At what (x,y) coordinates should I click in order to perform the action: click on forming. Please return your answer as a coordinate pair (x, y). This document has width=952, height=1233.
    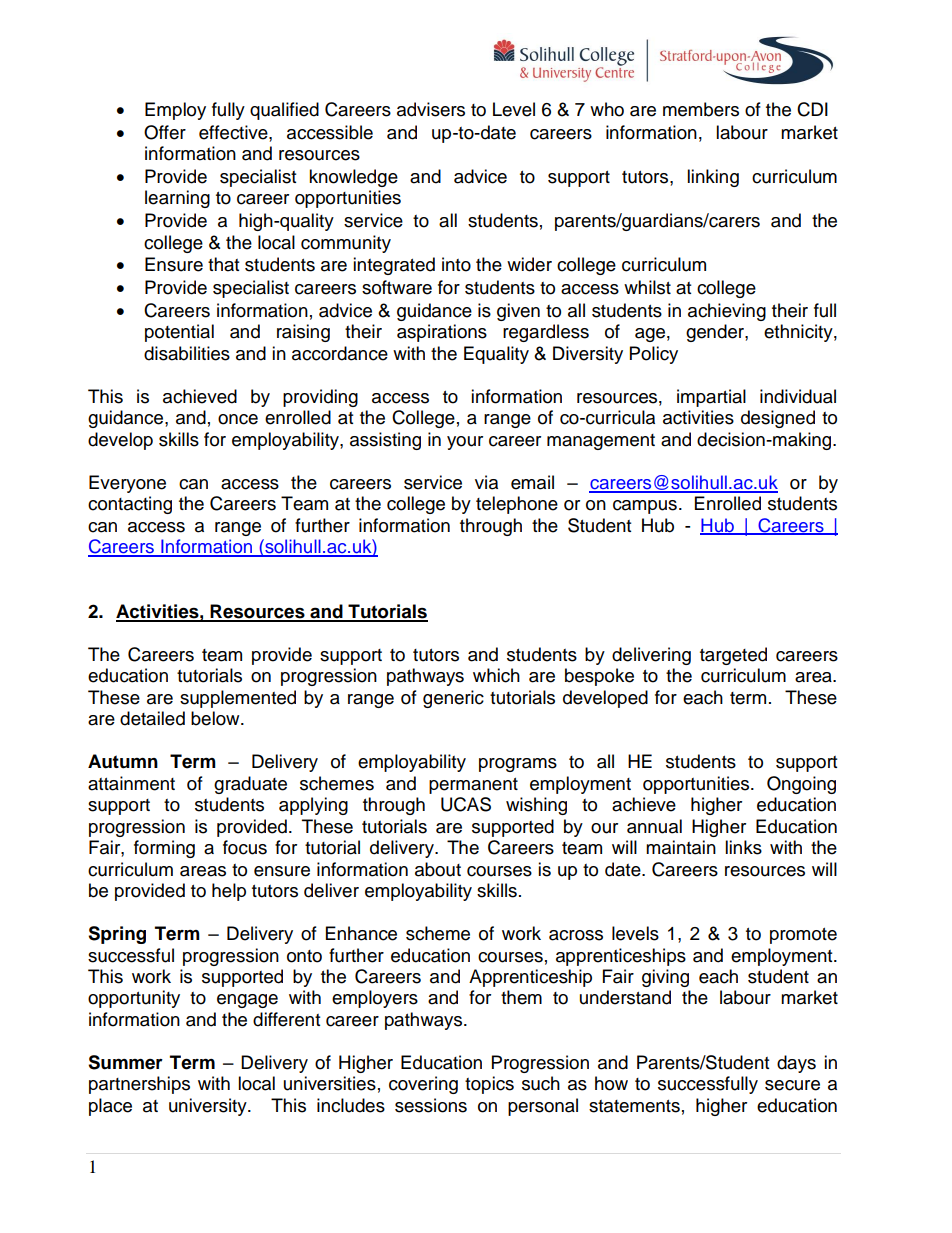
    Looking at the image, I should click on (164, 849).
